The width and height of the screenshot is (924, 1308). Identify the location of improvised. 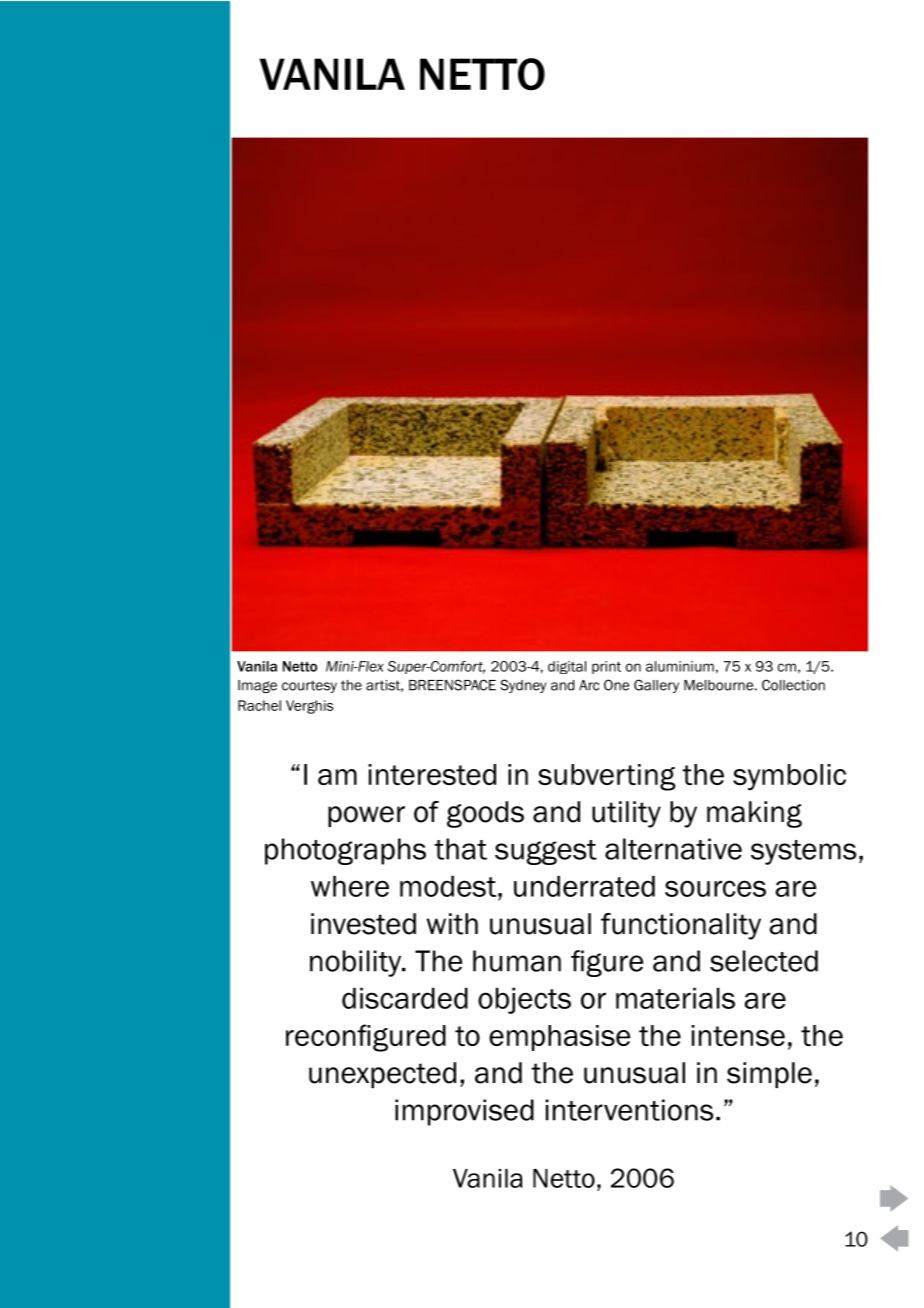
(464, 1112).
